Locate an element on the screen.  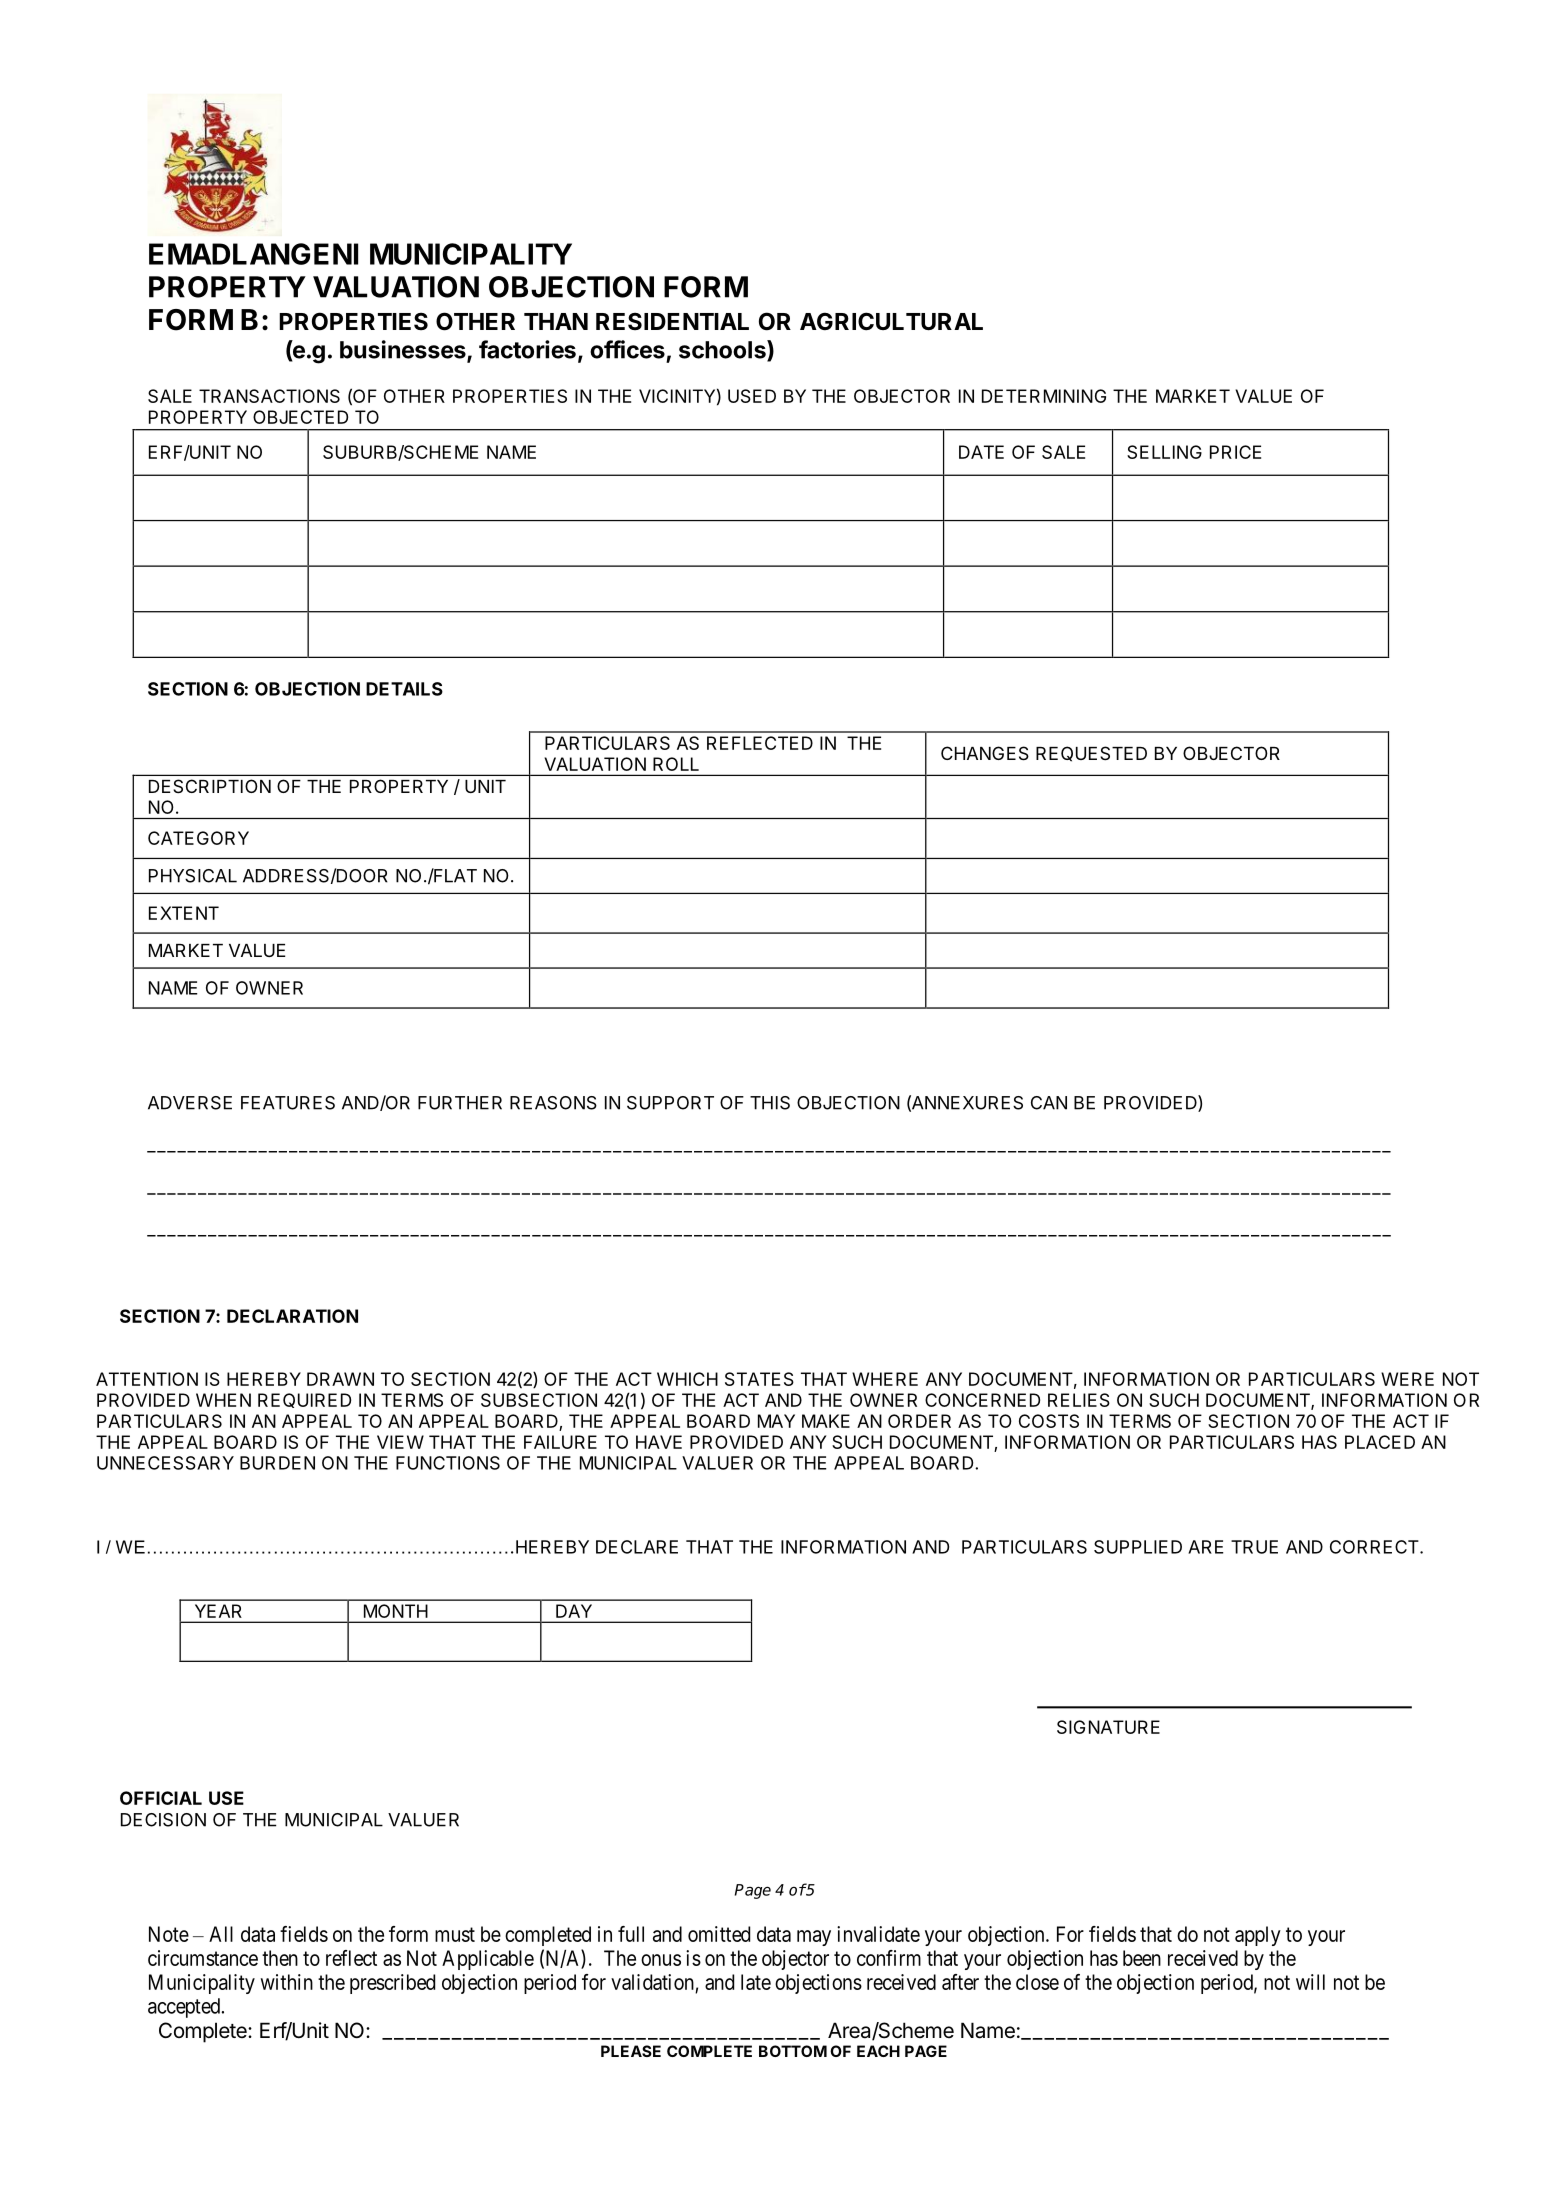
ROLL is located at coordinates (676, 764).
